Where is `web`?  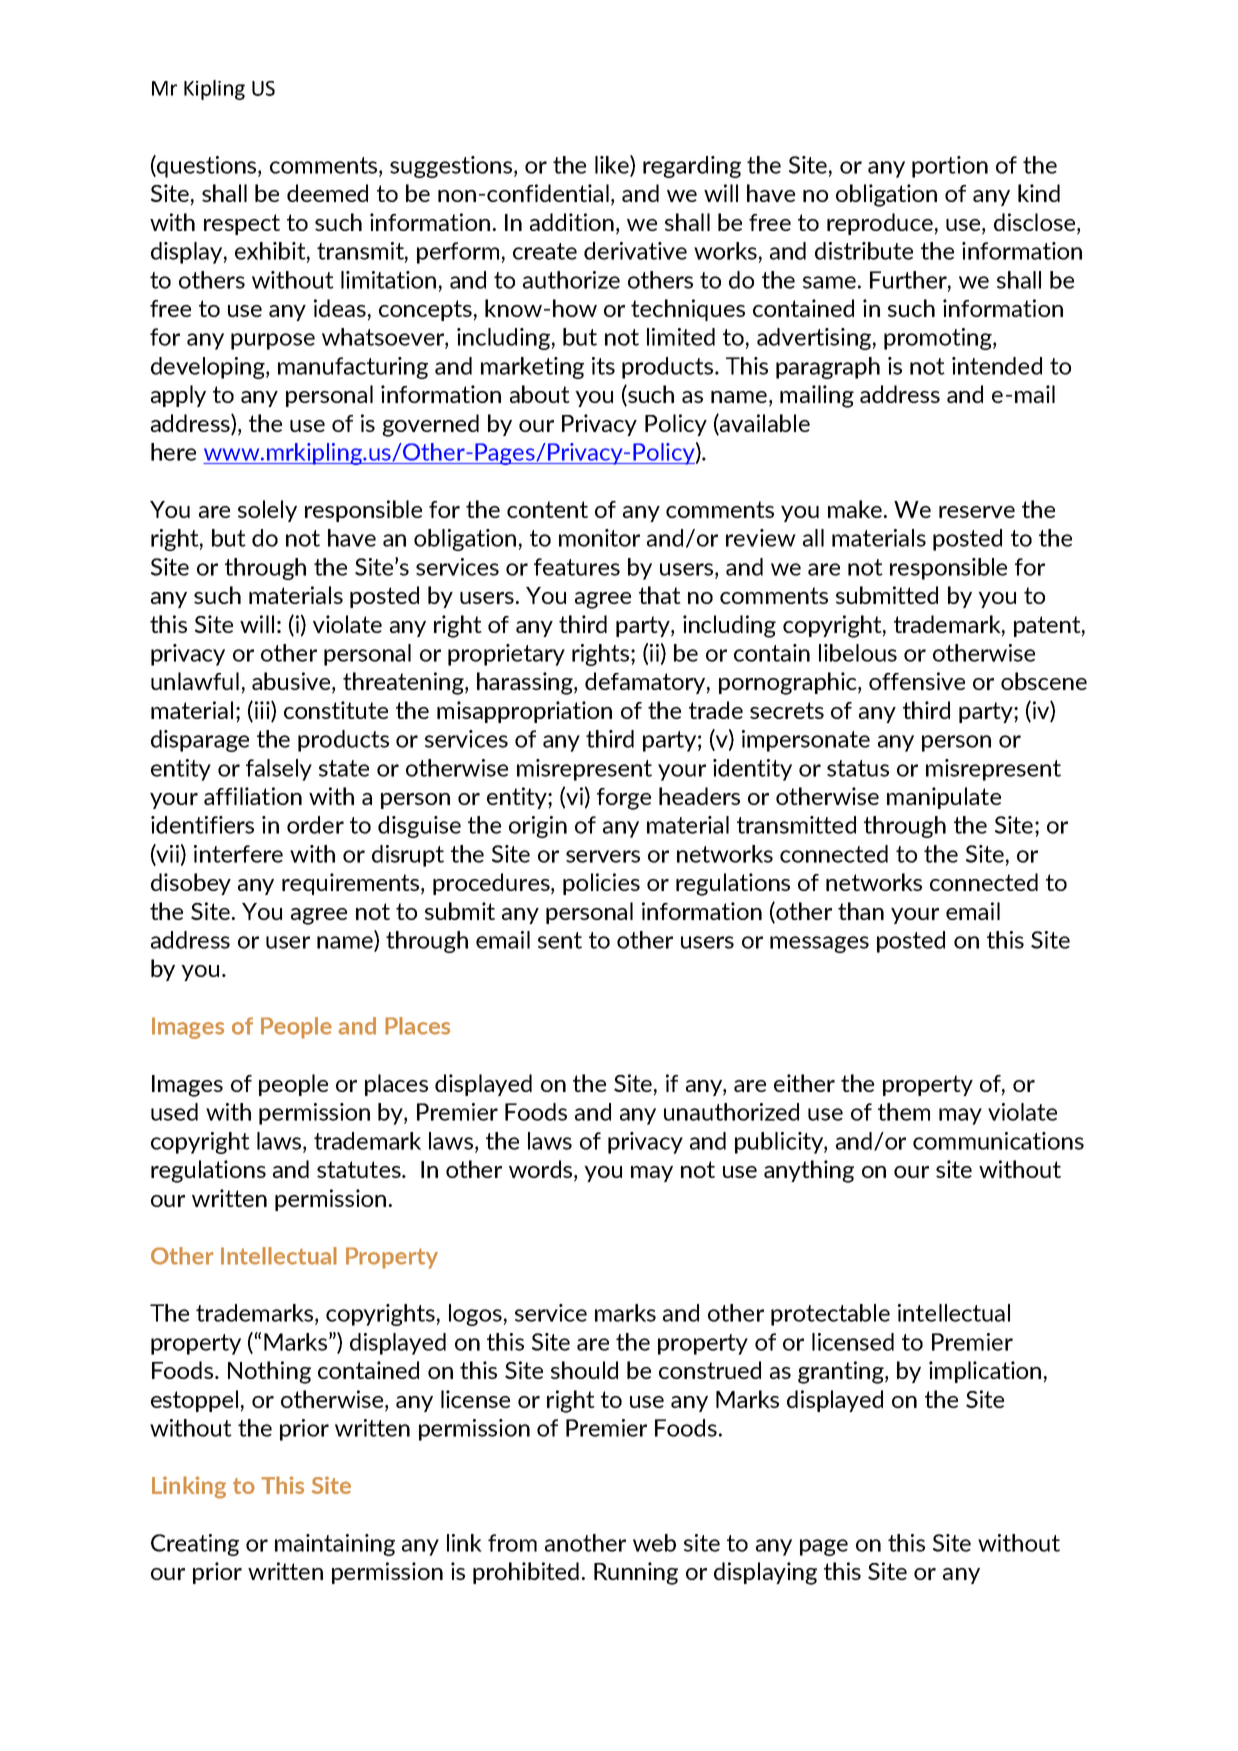
web is located at coordinates (654, 1543).
